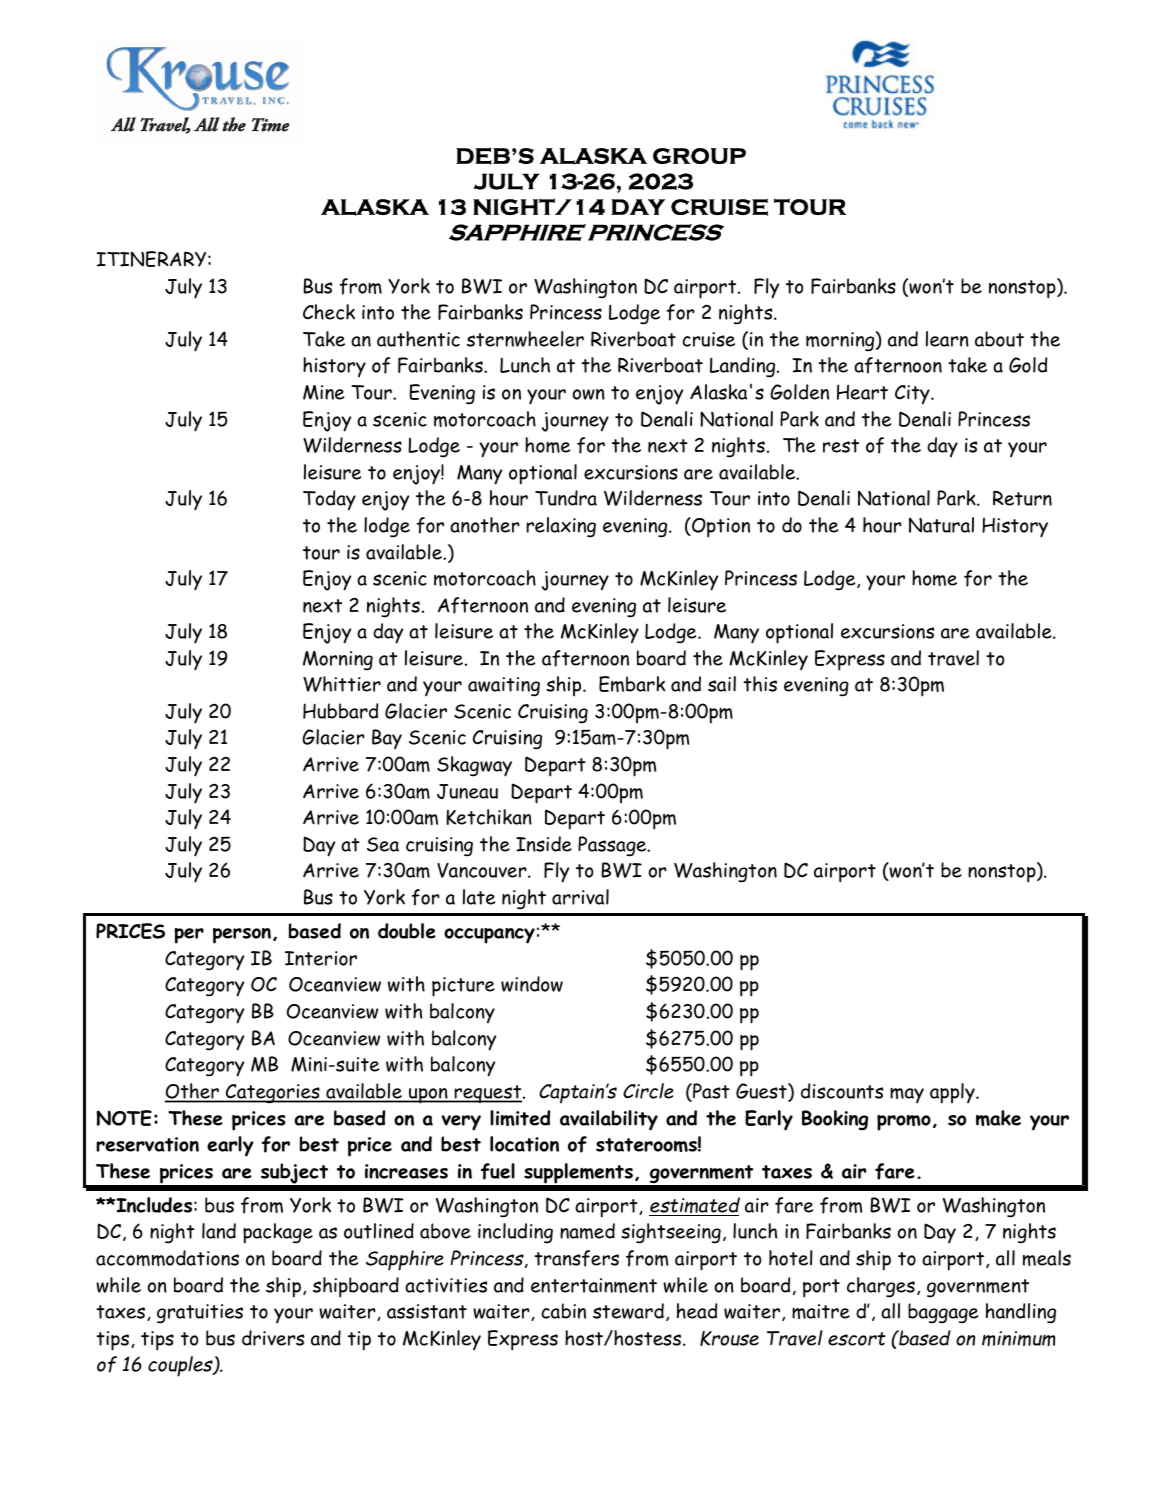 This screenshot has height=1511, width=1168. What do you see at coordinates (648, 1091) in the screenshot?
I see `Circle` at bounding box center [648, 1091].
